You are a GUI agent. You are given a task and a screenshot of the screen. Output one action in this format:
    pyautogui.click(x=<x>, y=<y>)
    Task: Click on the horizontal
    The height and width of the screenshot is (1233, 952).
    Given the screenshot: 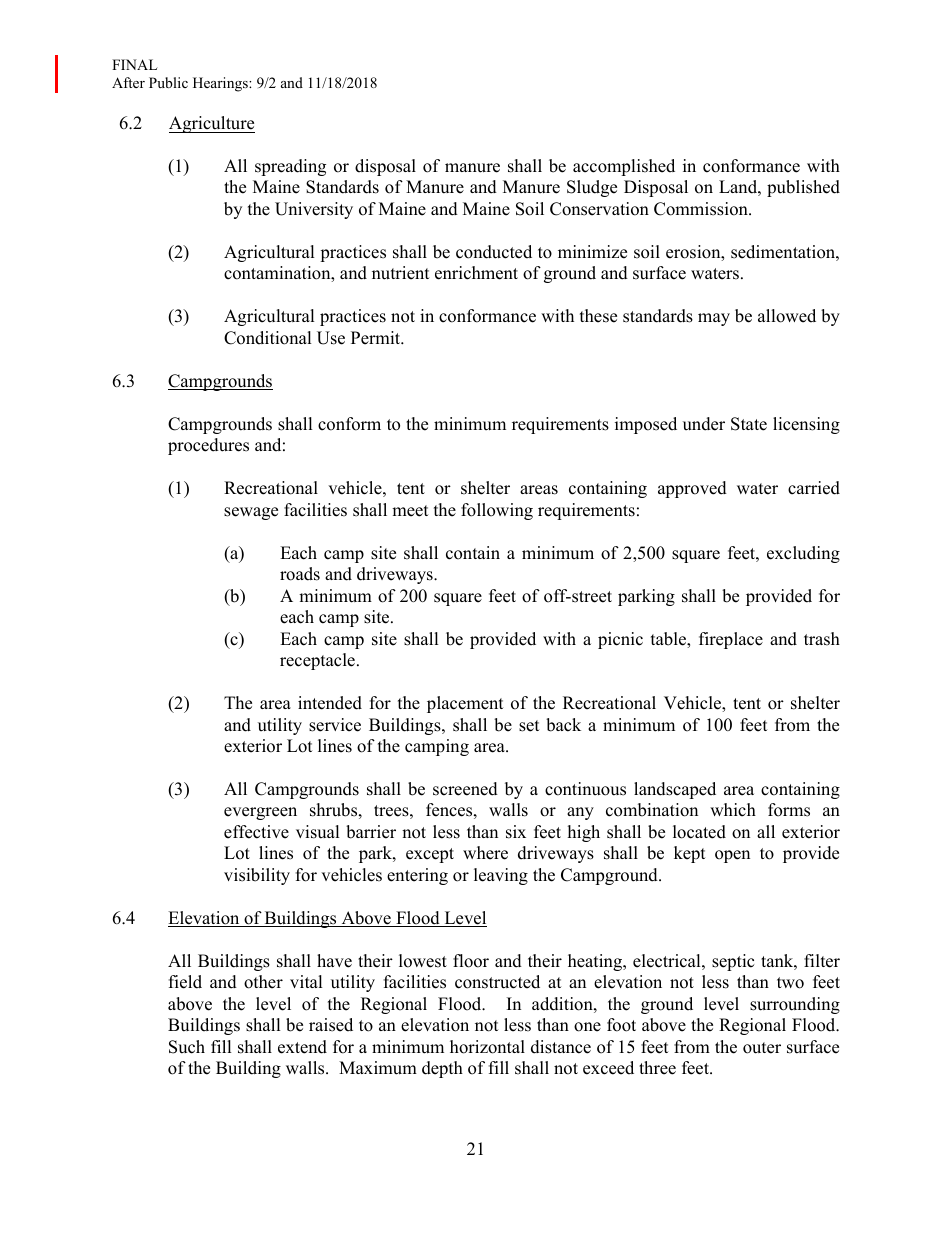 What is the action you would take?
    pyautogui.click(x=487, y=1047)
